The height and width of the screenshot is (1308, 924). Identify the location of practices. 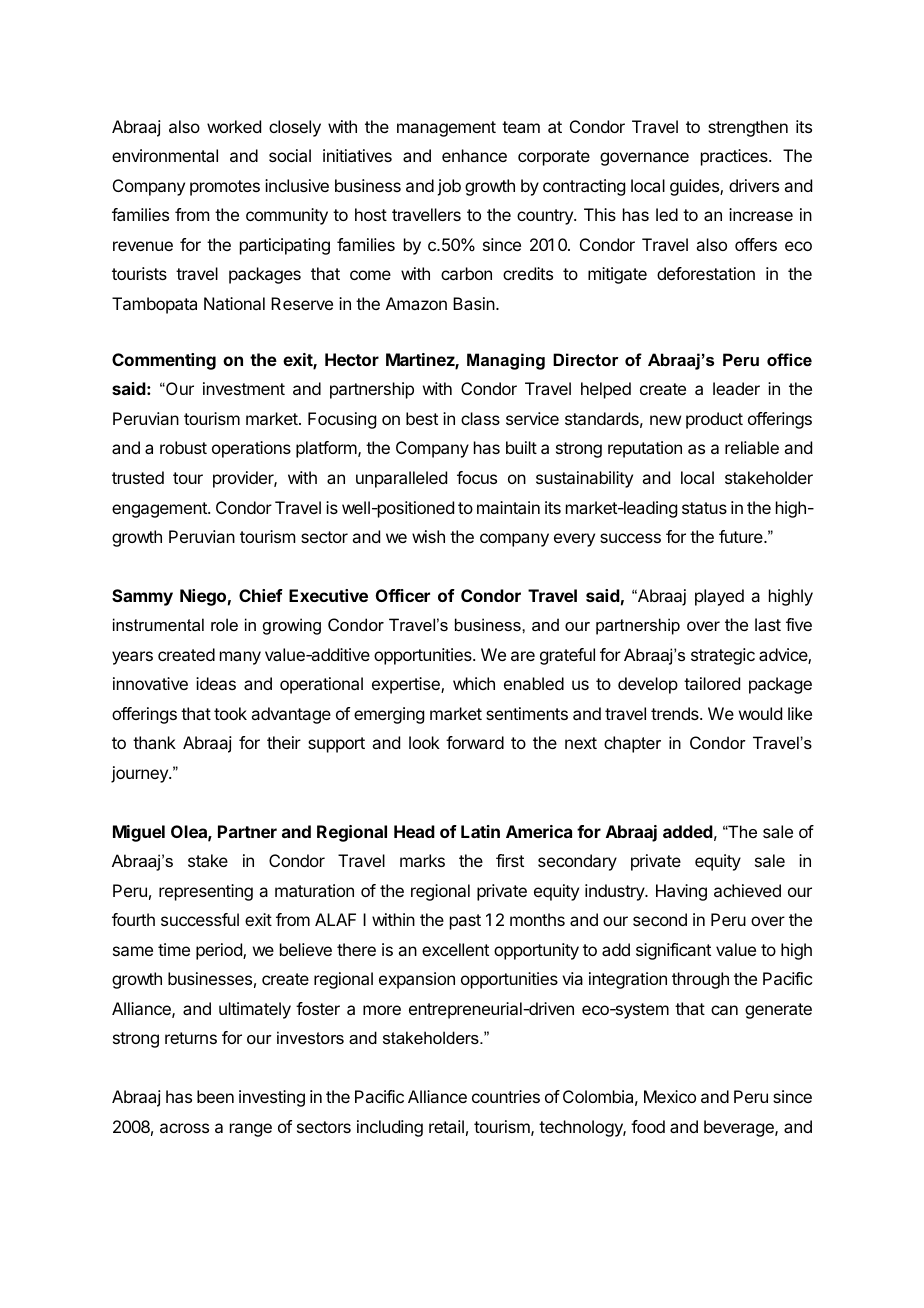
(735, 157).
